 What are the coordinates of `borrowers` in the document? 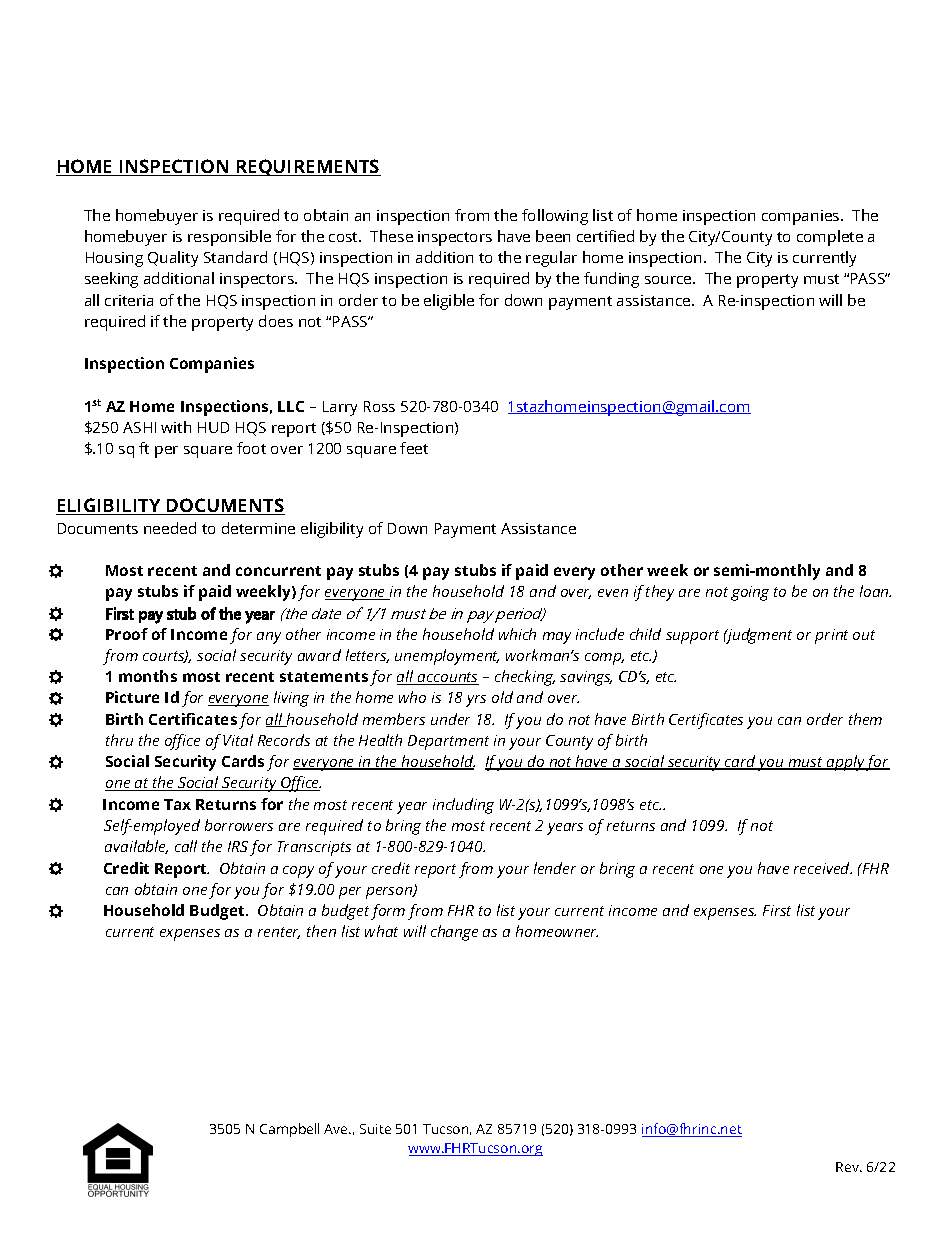 It's located at (239, 825).
